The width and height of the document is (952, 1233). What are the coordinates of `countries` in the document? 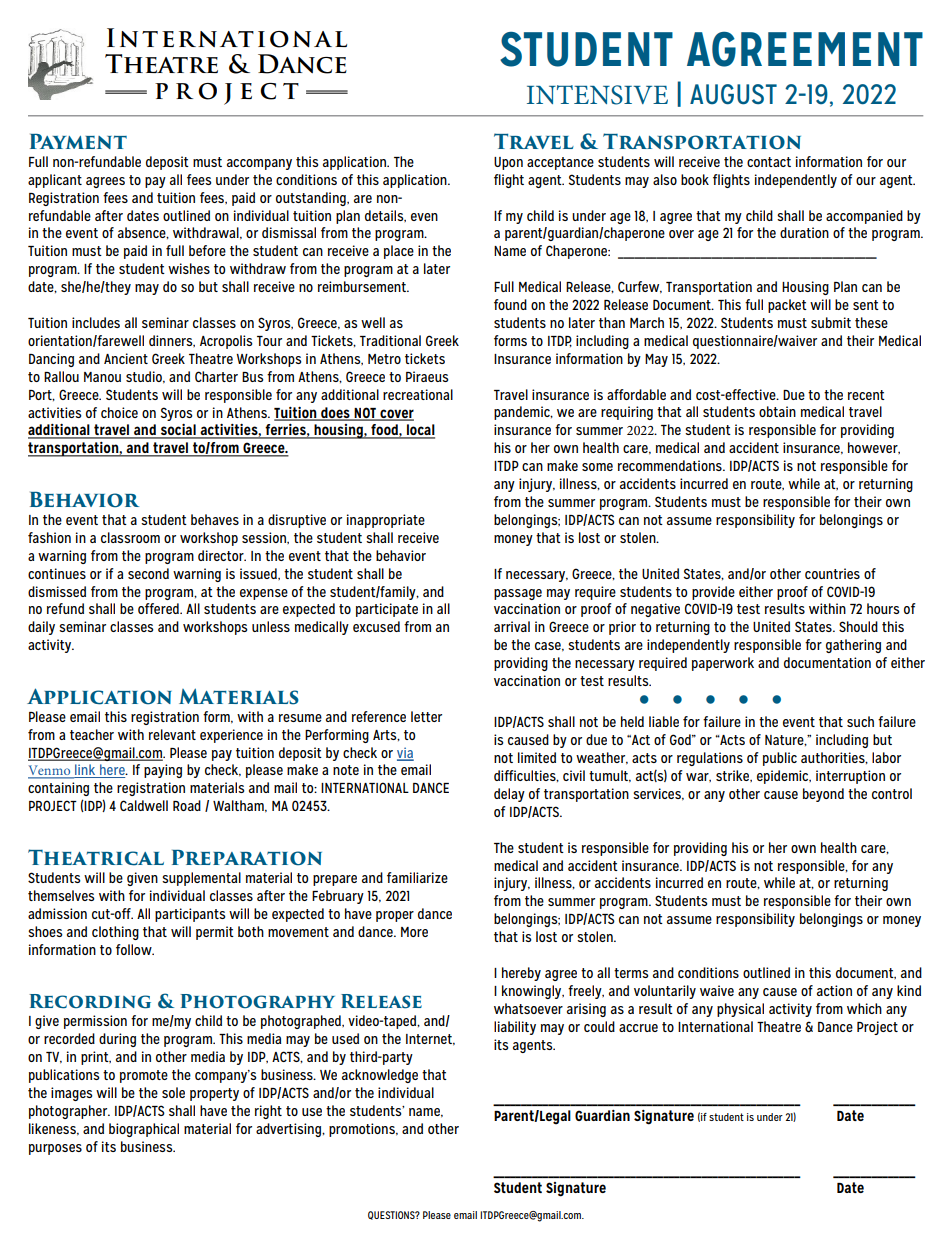 It's located at (832, 573).
